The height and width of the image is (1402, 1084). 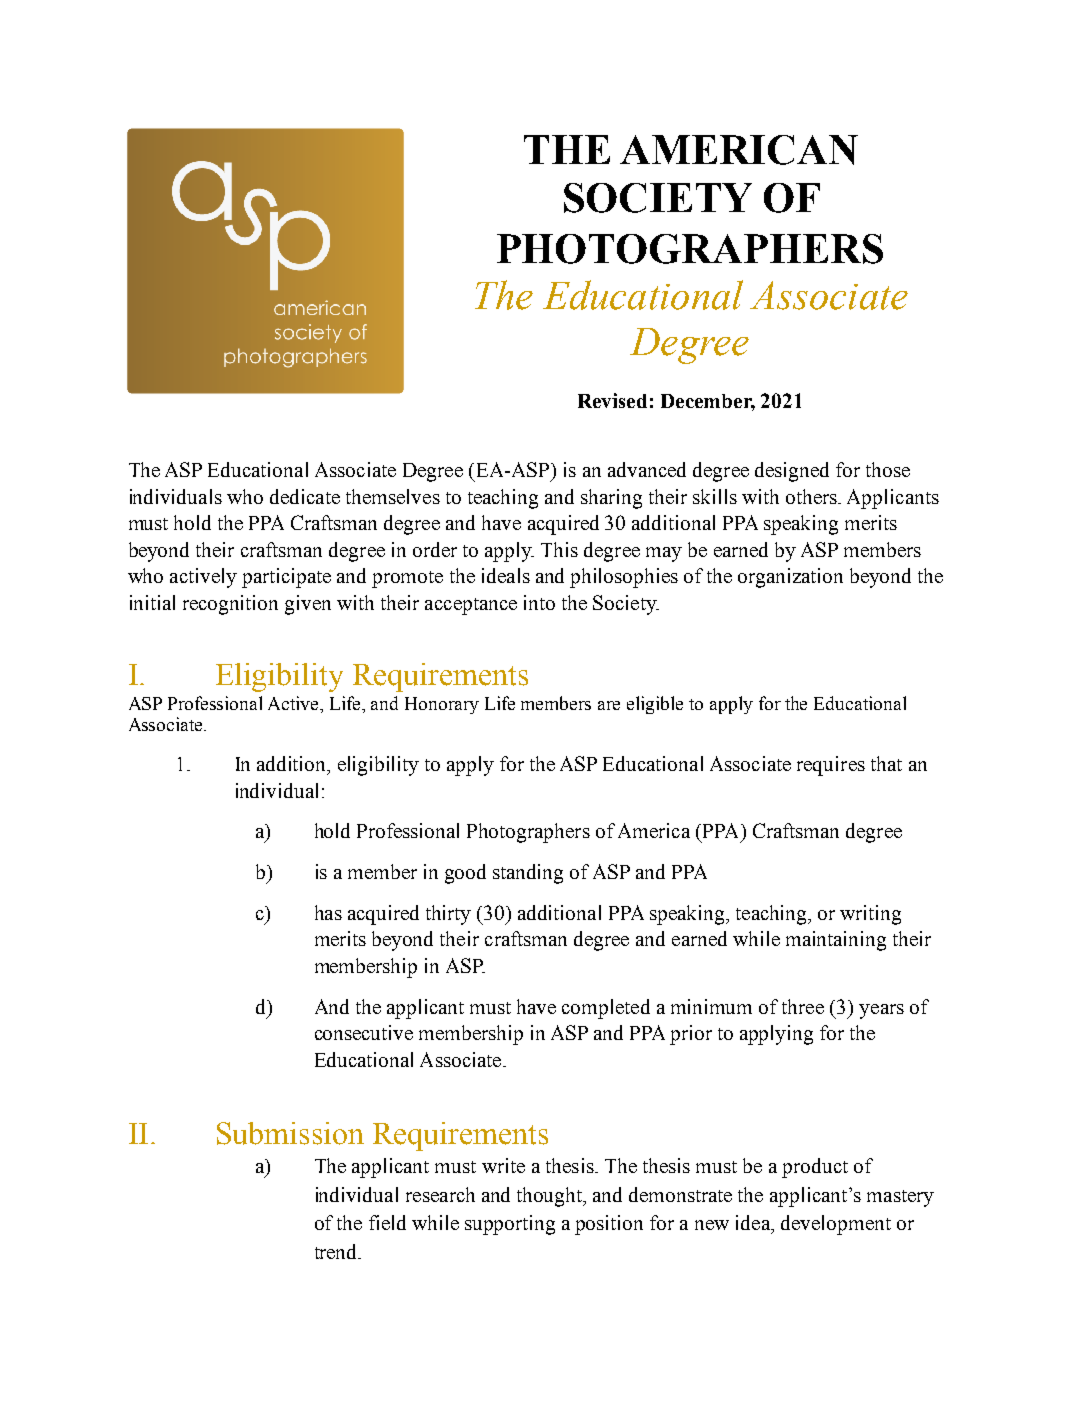 What do you see at coordinates (612, 400) in the image?
I see `Revised` at bounding box center [612, 400].
